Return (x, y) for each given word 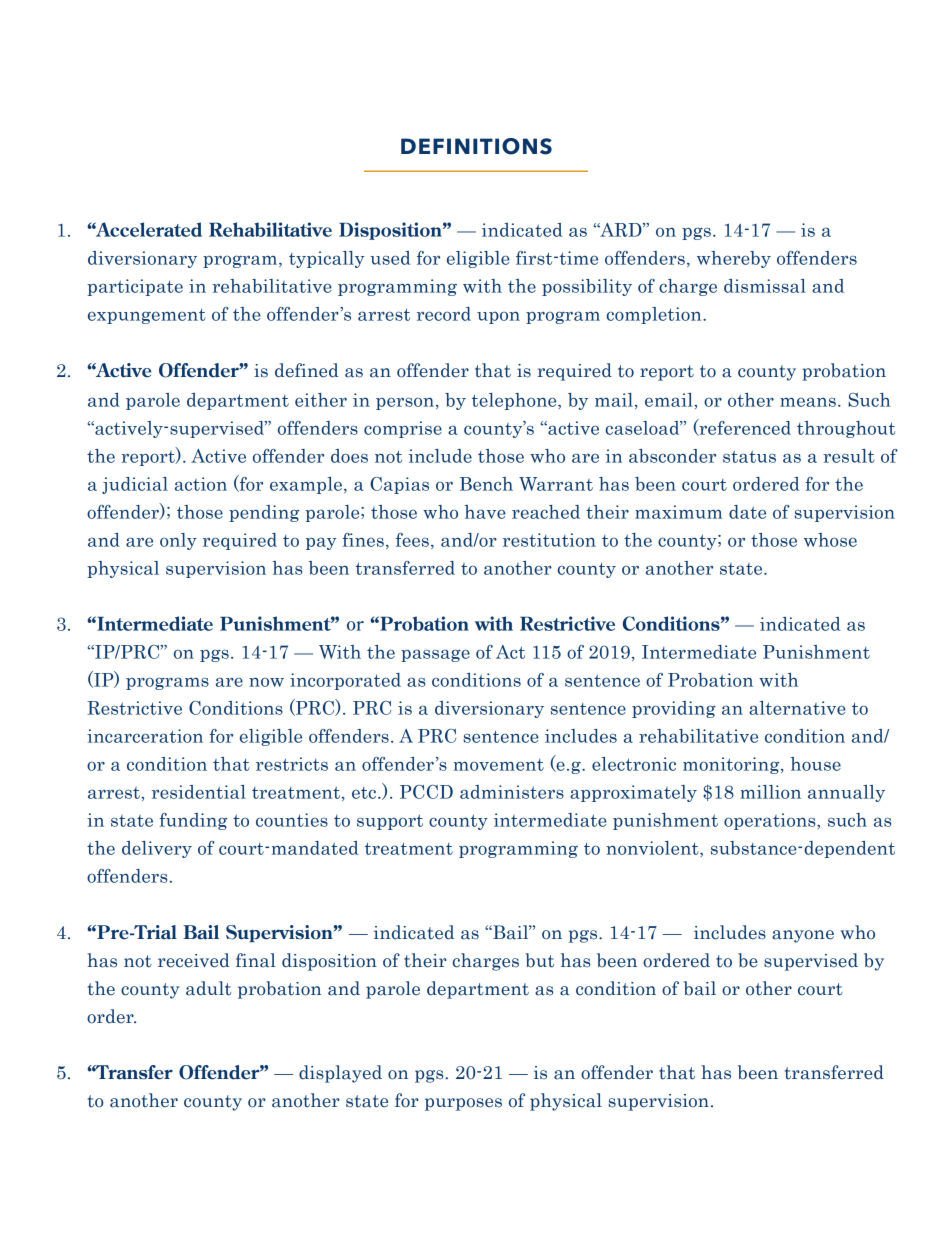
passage (435, 655)
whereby (734, 259)
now (266, 682)
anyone (803, 936)
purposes (463, 1104)
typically (326, 259)
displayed (340, 1074)
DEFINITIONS (476, 146)
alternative (797, 708)
